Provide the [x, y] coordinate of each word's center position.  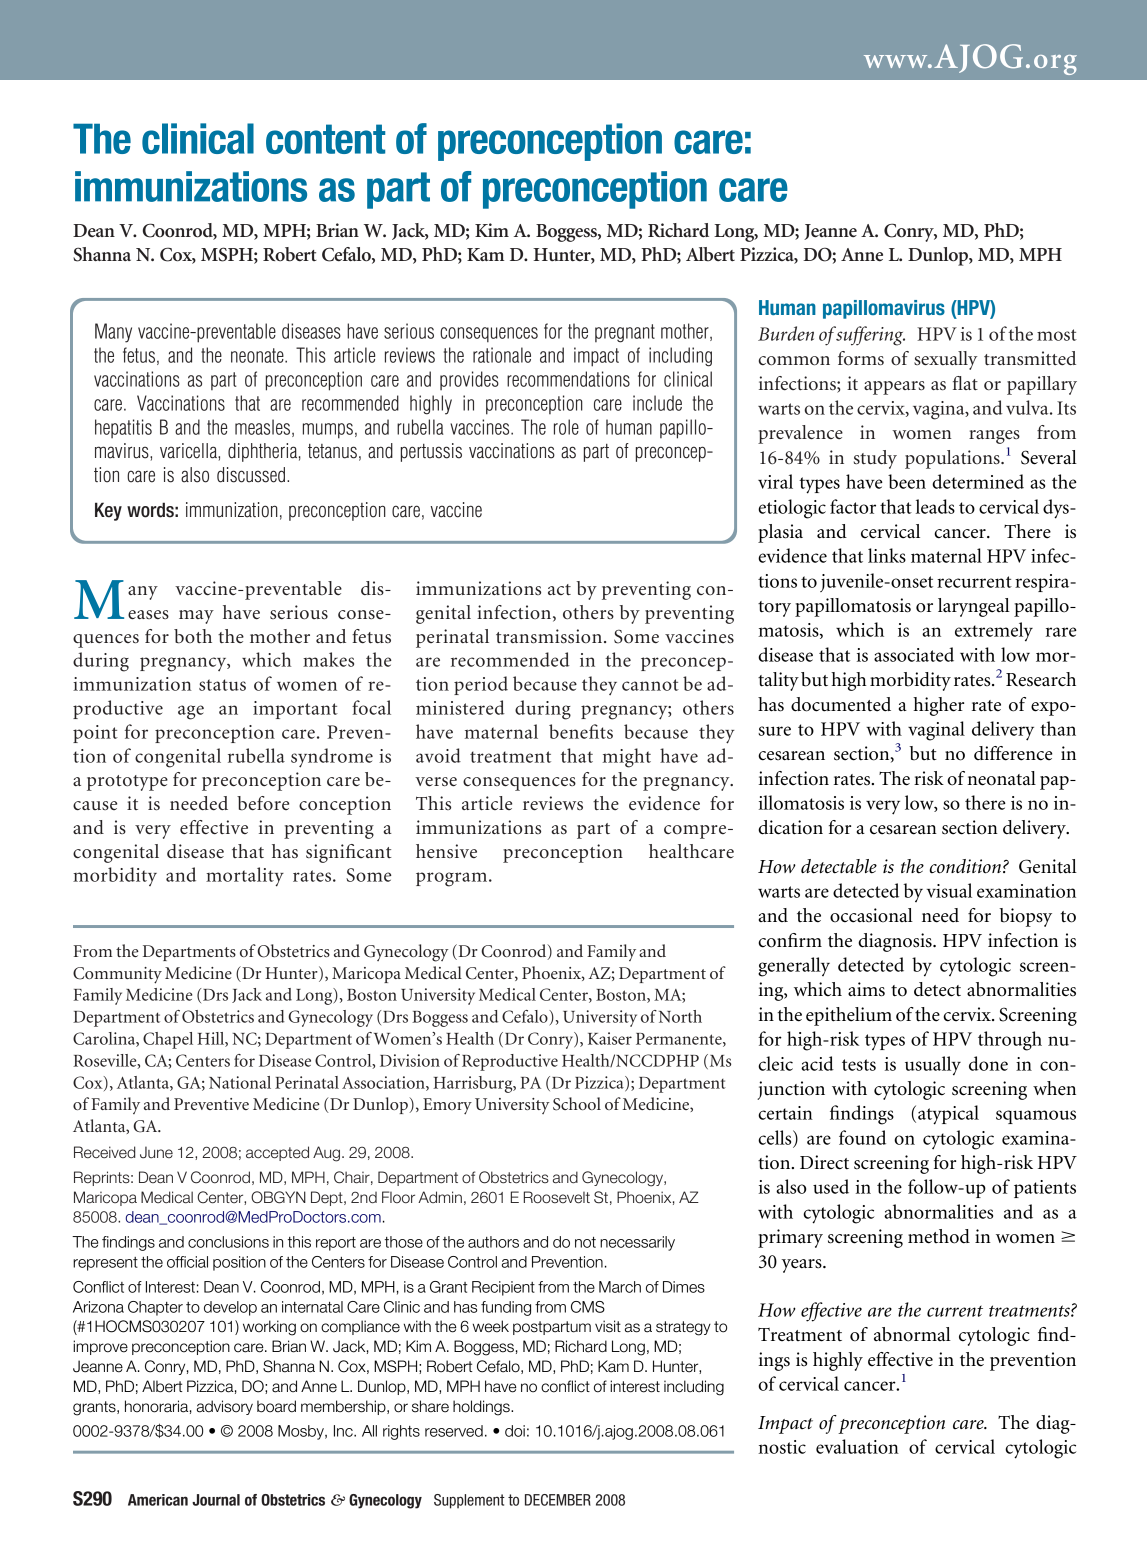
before [263, 803]
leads [935, 506]
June [156, 1152]
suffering [870, 336]
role [566, 427]
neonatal [1001, 778]
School [577, 1104]
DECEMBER [558, 1500]
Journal [216, 1500]
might [627, 758]
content [325, 139]
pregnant [625, 333]
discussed [252, 475]
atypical [948, 1115]
